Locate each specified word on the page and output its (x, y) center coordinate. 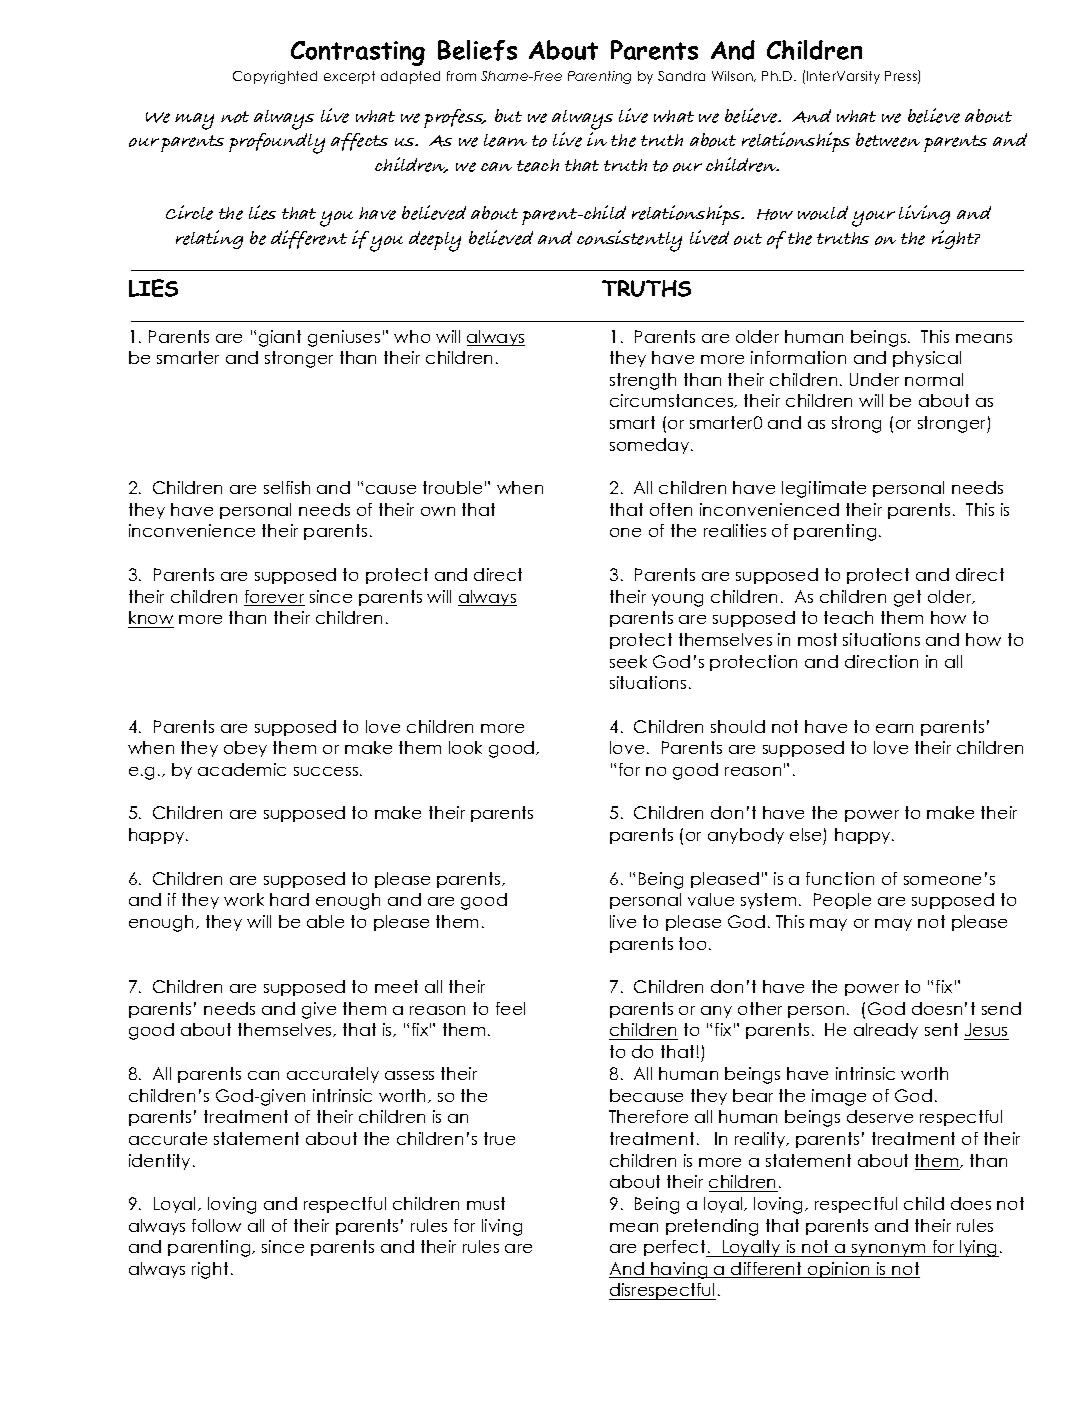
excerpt (349, 77)
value (711, 899)
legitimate (824, 489)
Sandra (681, 76)
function (840, 878)
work (244, 899)
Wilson (733, 76)
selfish (287, 487)
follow (216, 1225)
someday (651, 446)
